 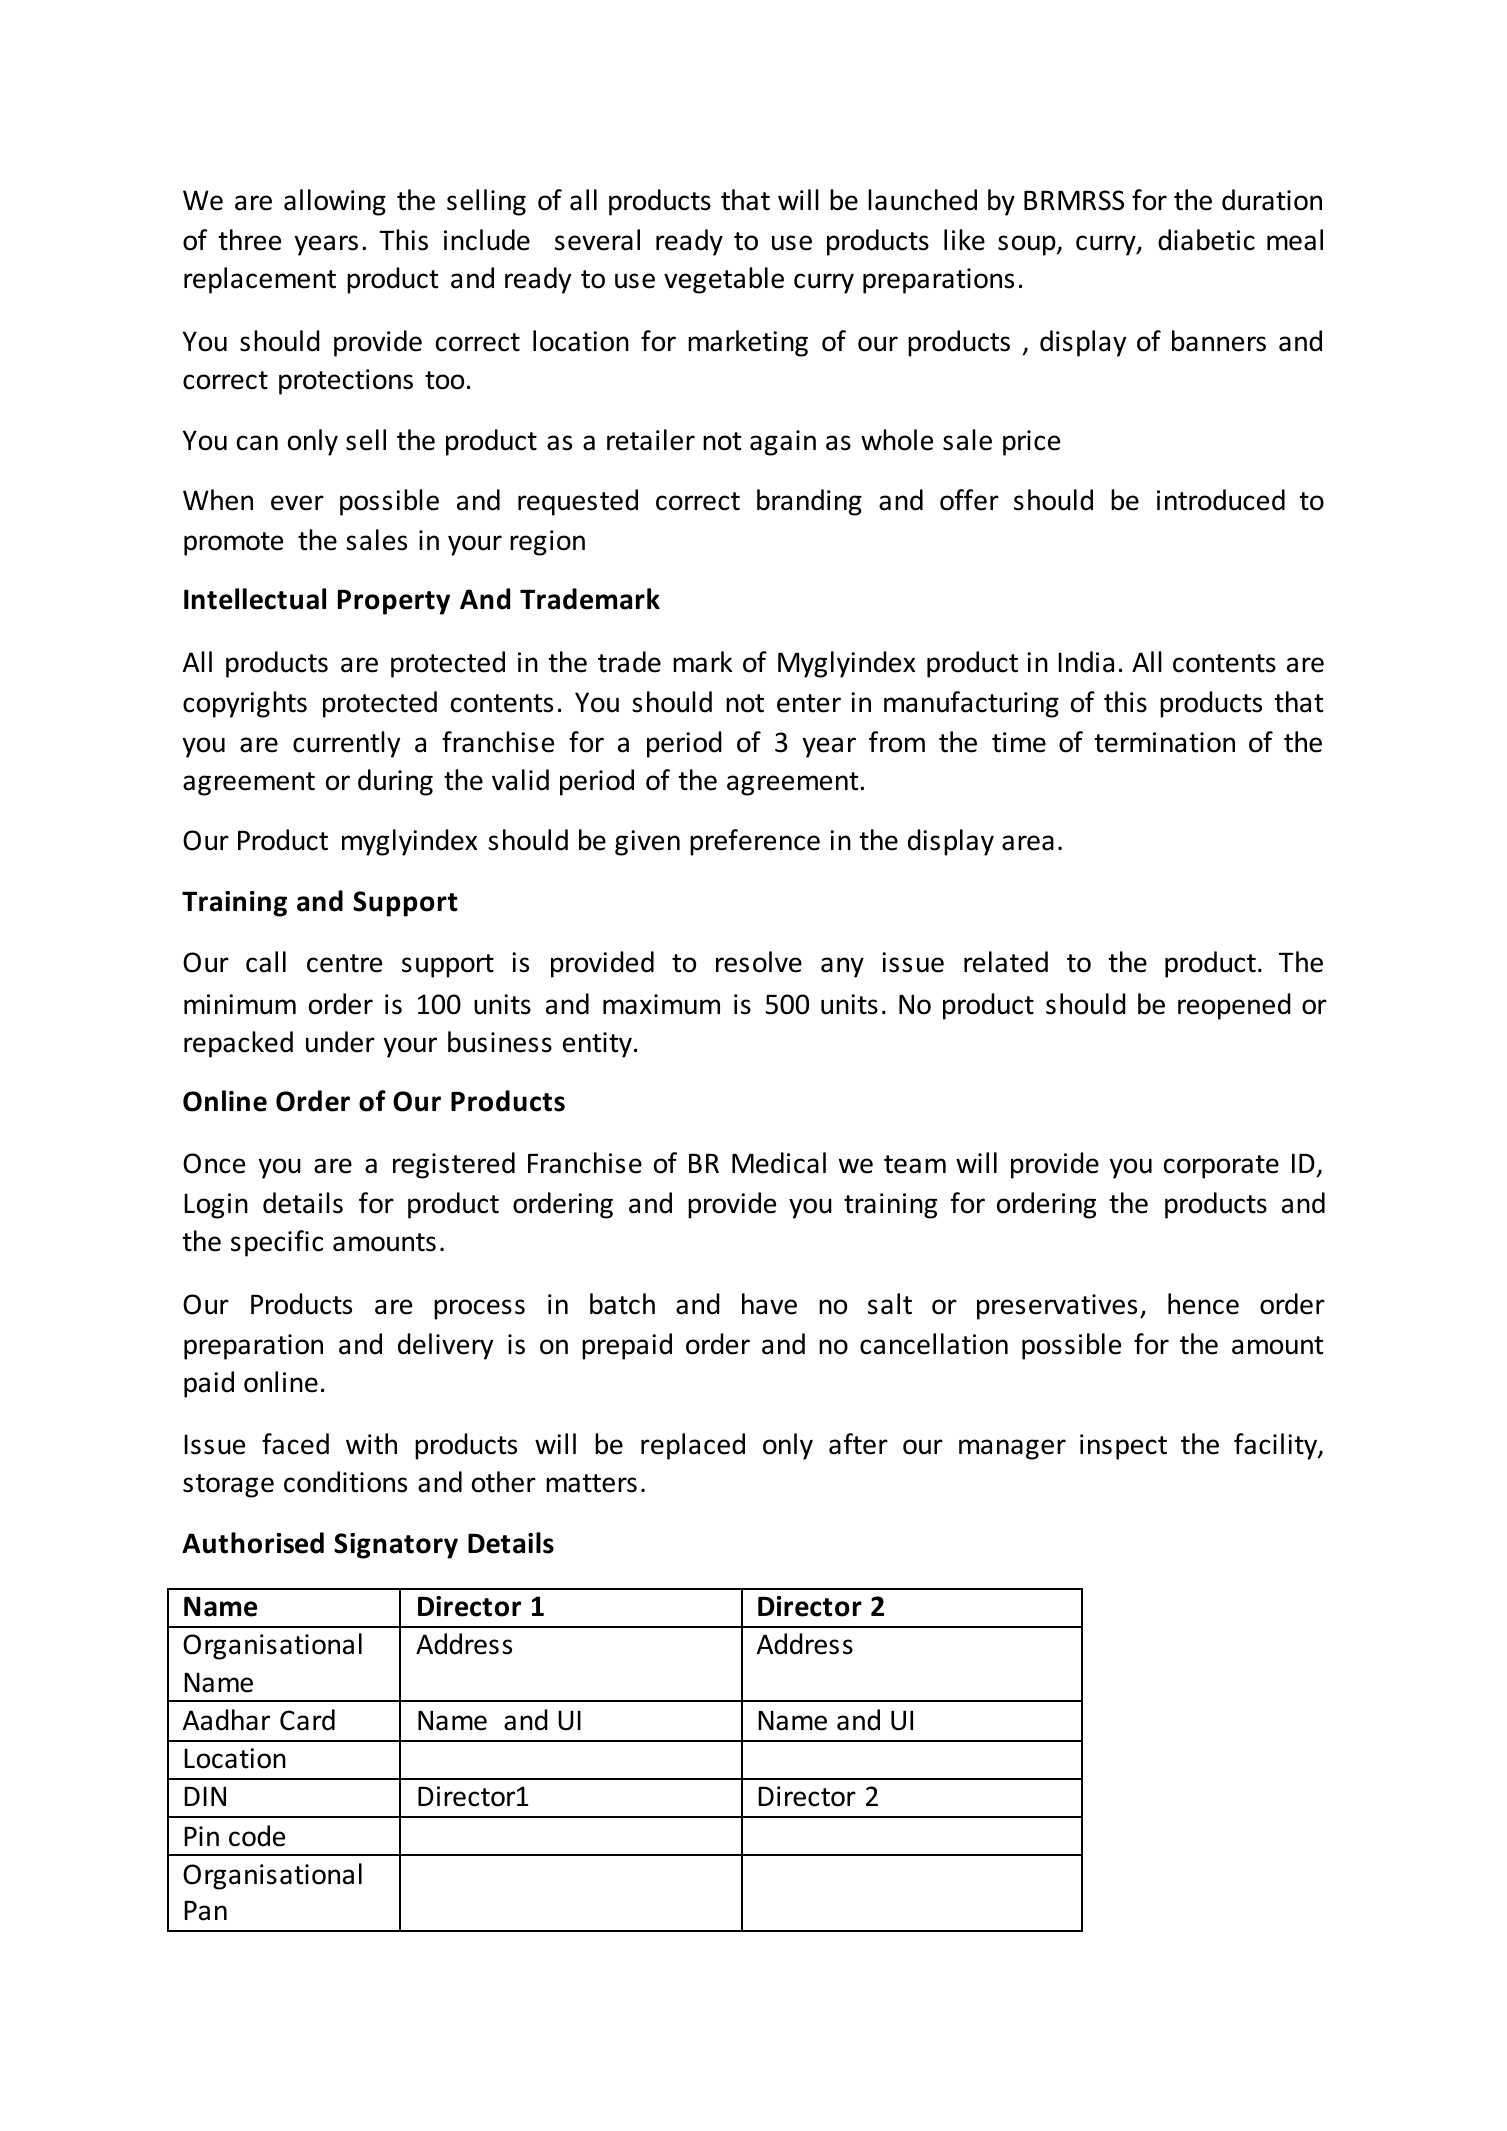 What do you see at coordinates (1086, 662) in the screenshot?
I see `India` at bounding box center [1086, 662].
